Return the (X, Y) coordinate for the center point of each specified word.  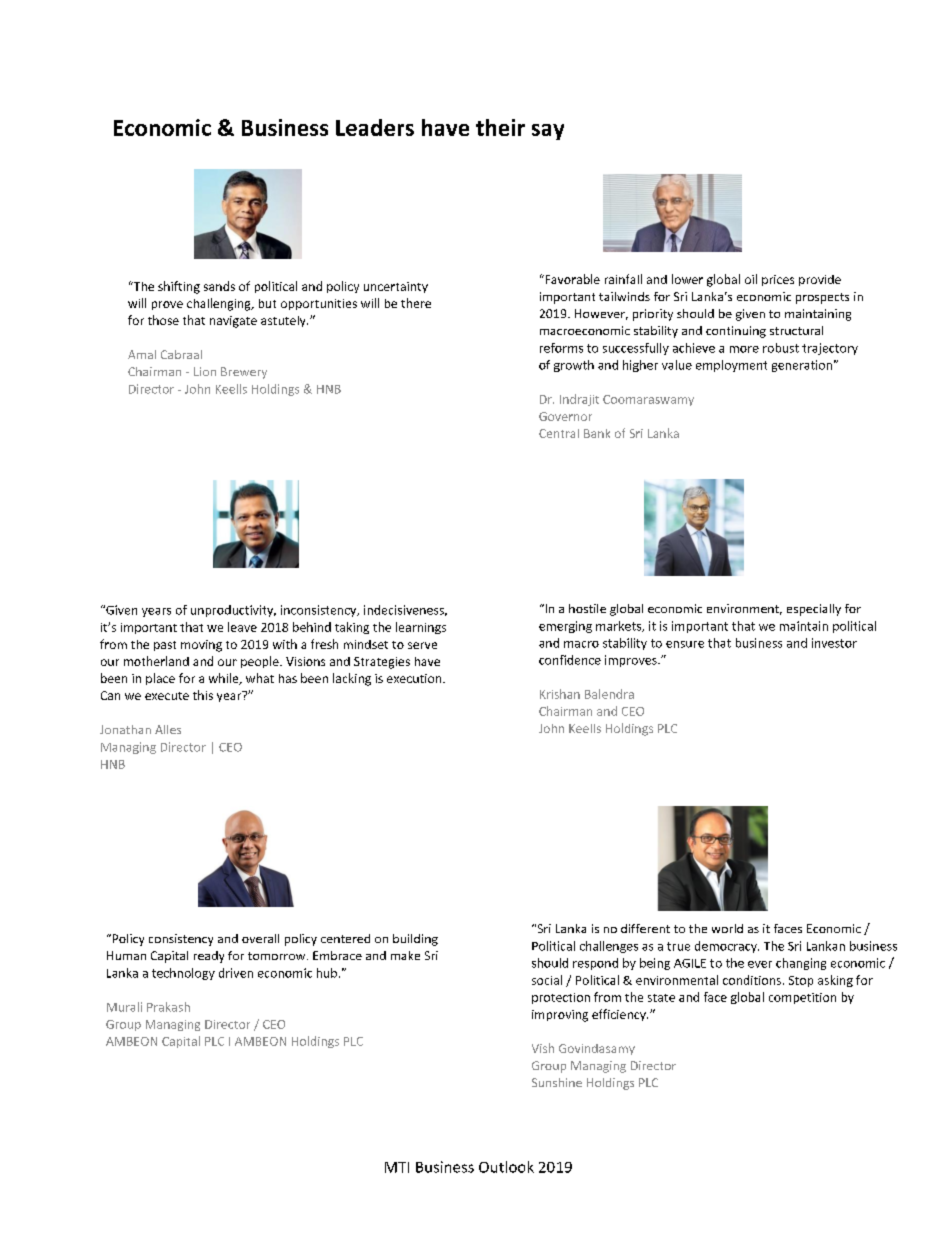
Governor (565, 416)
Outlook (506, 1167)
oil (751, 279)
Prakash (168, 1007)
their (500, 127)
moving (201, 646)
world (727, 928)
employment (731, 366)
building (415, 940)
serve (422, 645)
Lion (205, 371)
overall (260, 938)
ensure (685, 644)
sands (219, 286)
